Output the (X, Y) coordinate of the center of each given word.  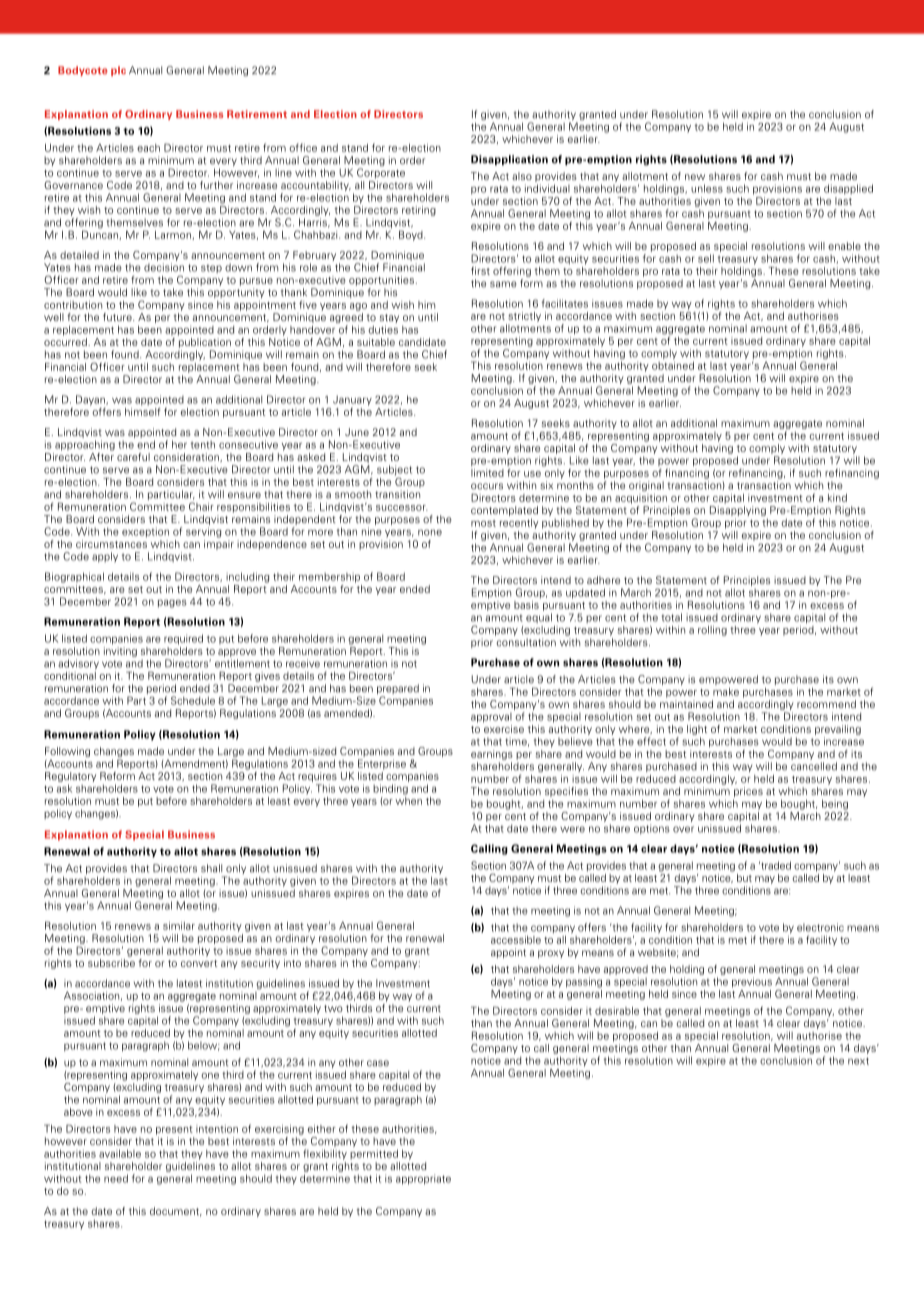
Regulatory (70, 777)
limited (487, 473)
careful (133, 457)
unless (707, 188)
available (120, 1153)
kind (837, 498)
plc (118, 71)
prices (748, 793)
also (522, 176)
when (408, 799)
